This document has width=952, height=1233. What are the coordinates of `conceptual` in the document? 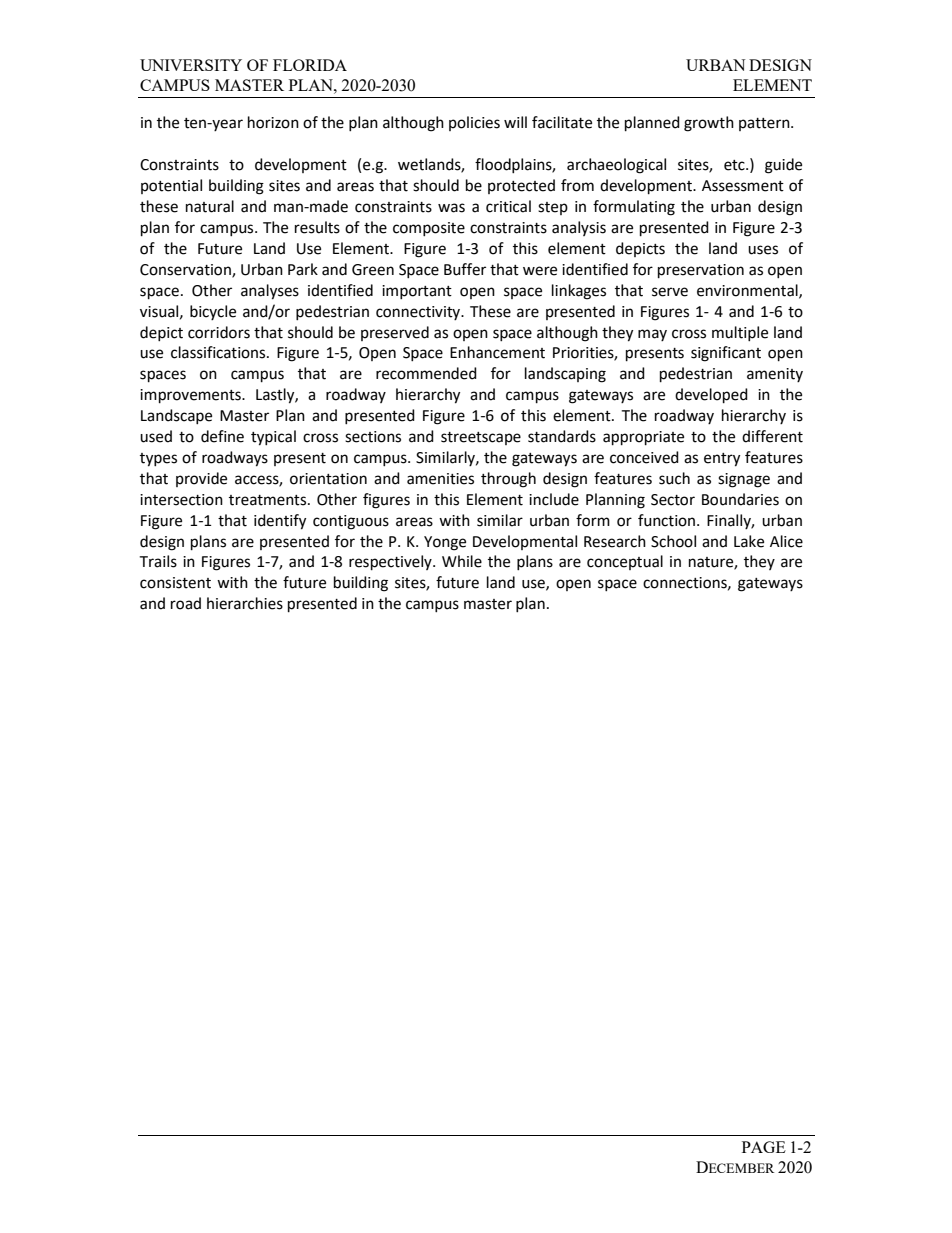 It's located at (625, 562).
